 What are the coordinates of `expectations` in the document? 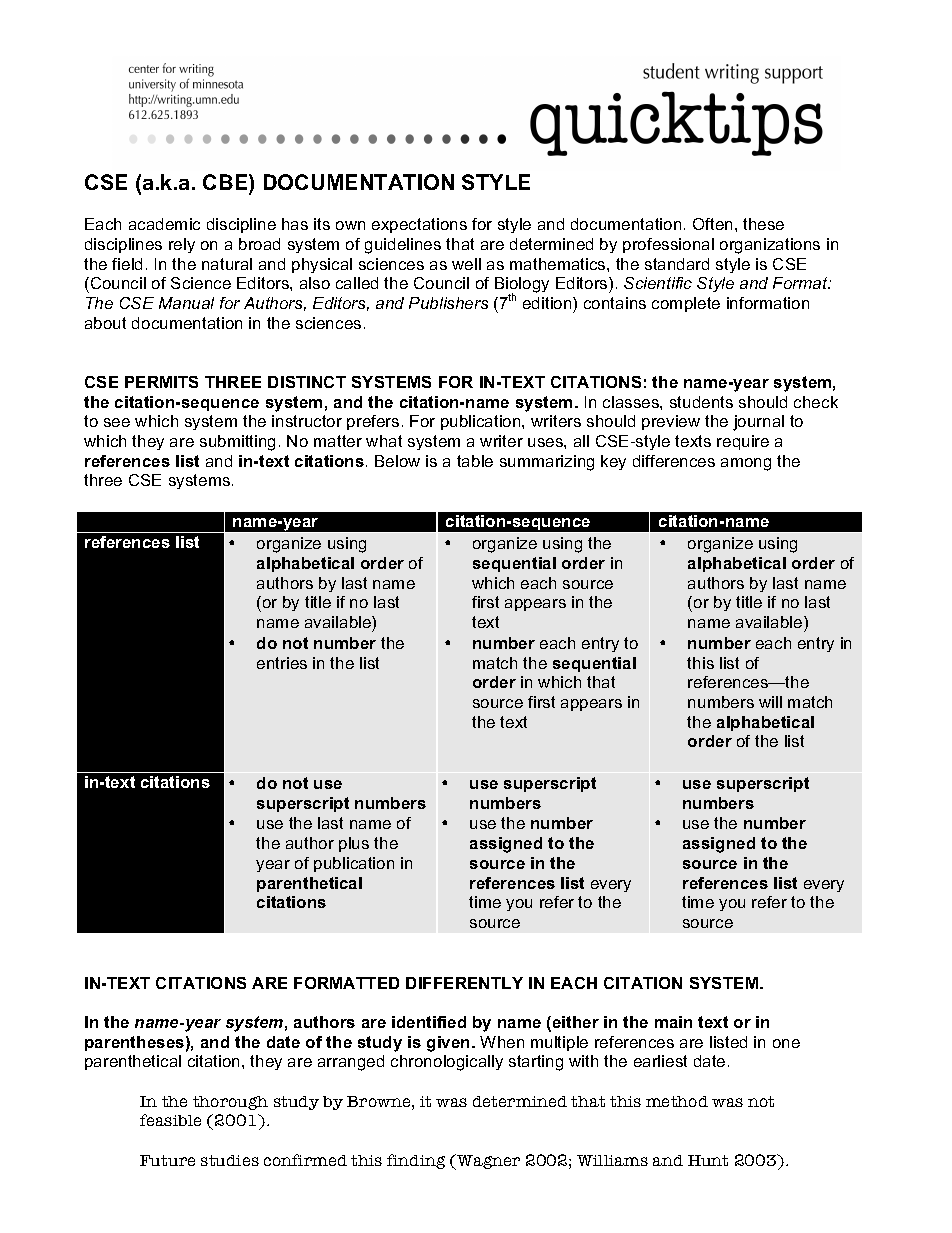 It's located at (419, 225).
